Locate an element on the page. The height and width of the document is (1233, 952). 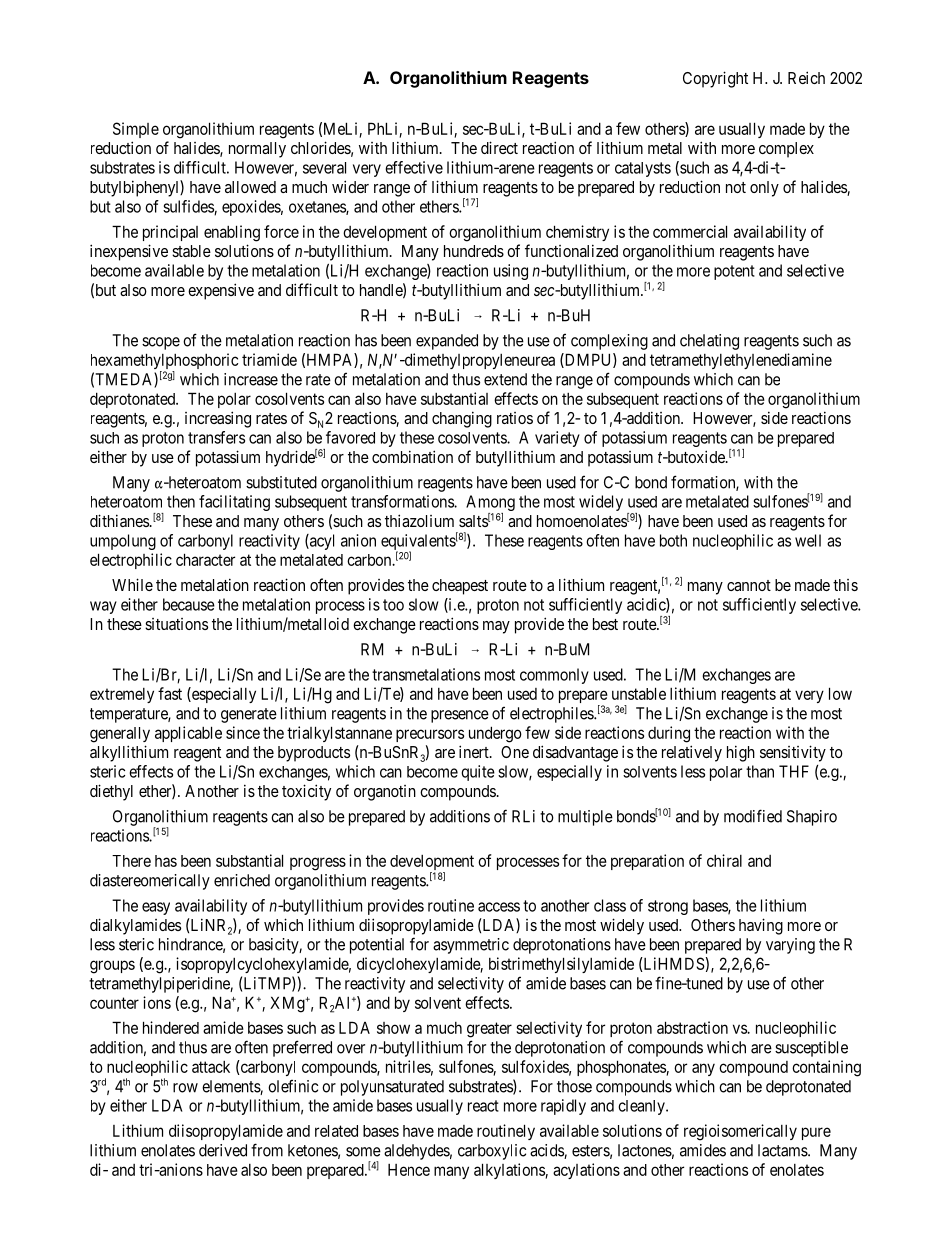
Simple is located at coordinates (136, 130).
